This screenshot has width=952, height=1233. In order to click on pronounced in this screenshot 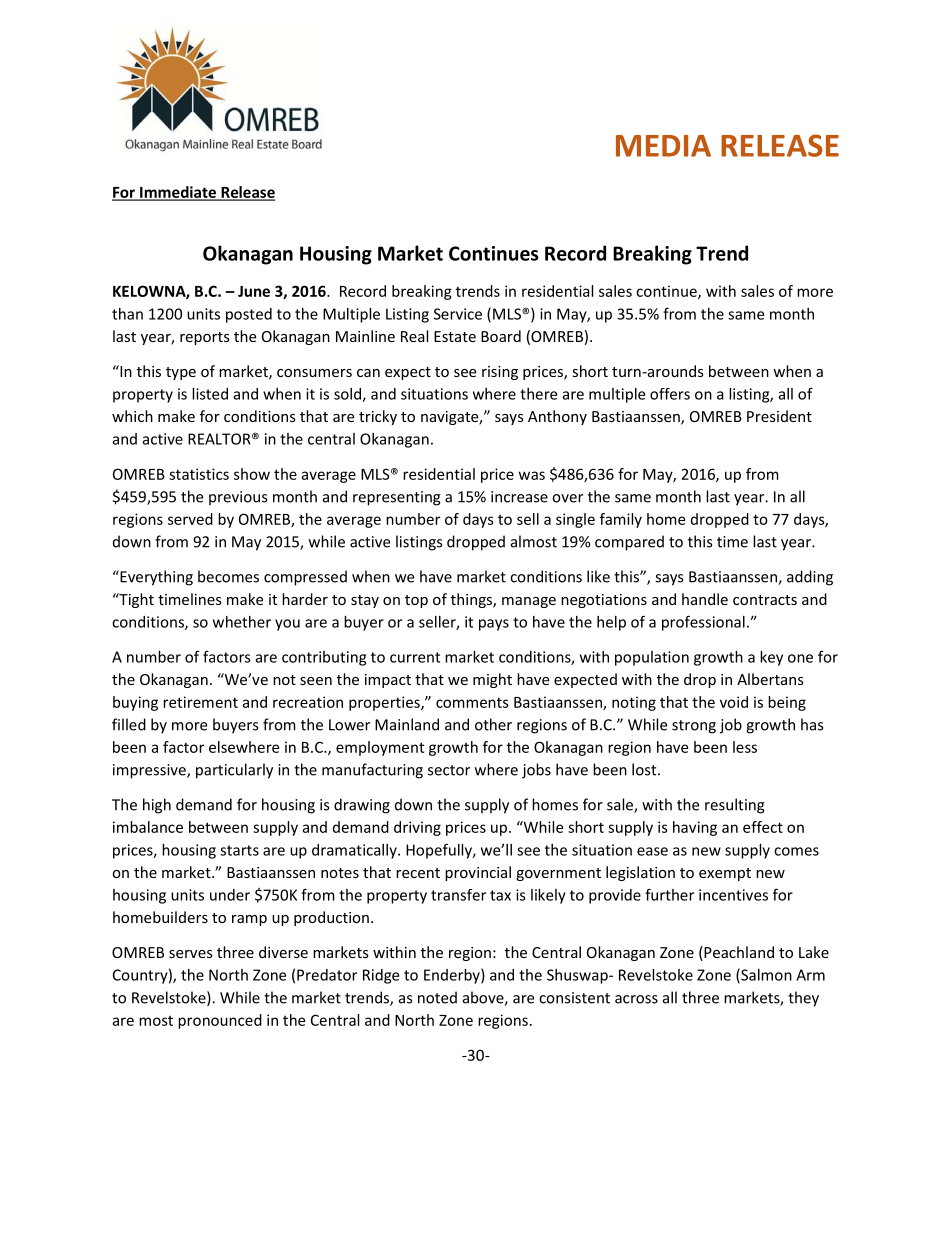, I will do `click(220, 1021)`.
